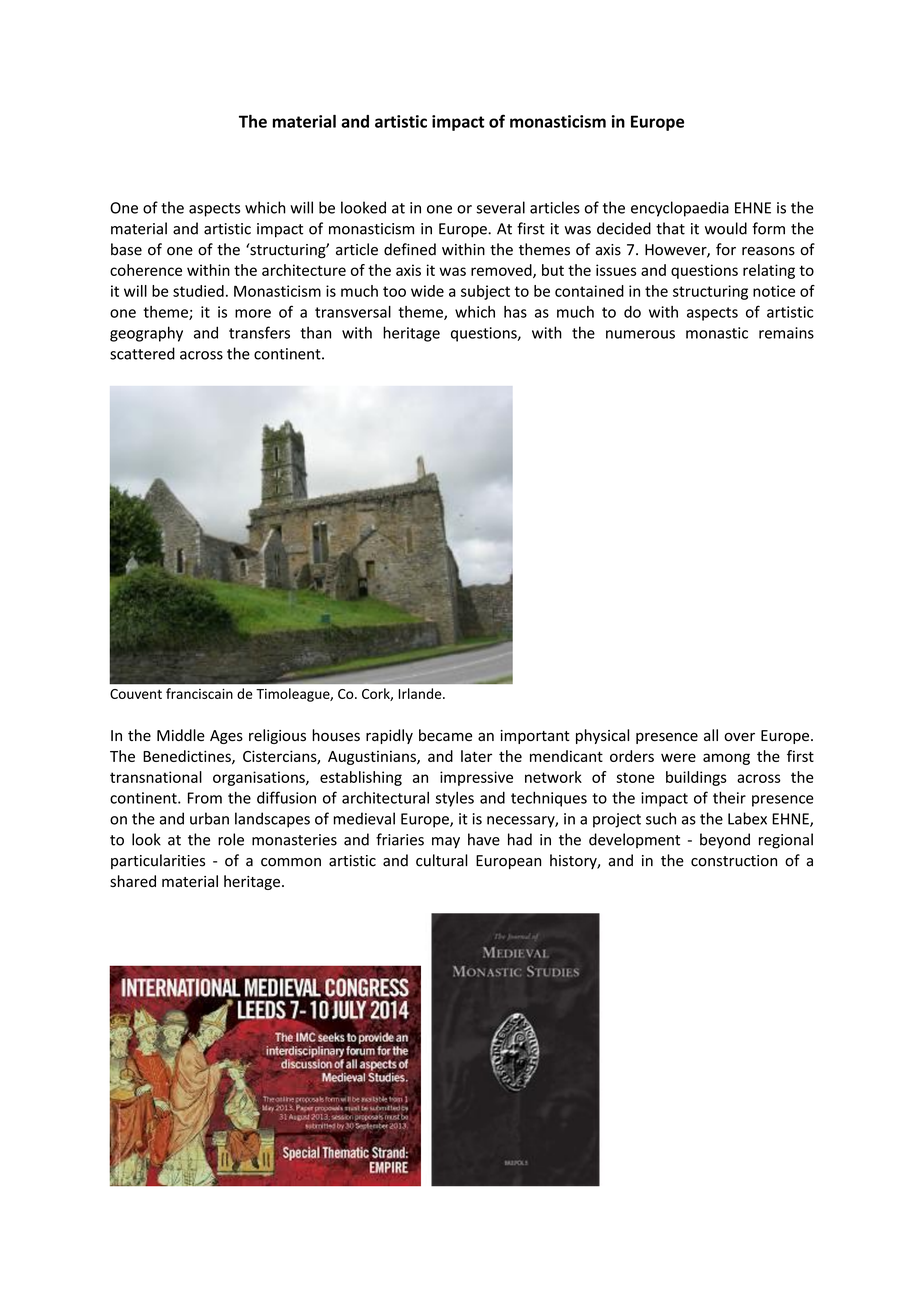  Describe the element at coordinates (726, 228) in the screenshot. I see `would` at that location.
